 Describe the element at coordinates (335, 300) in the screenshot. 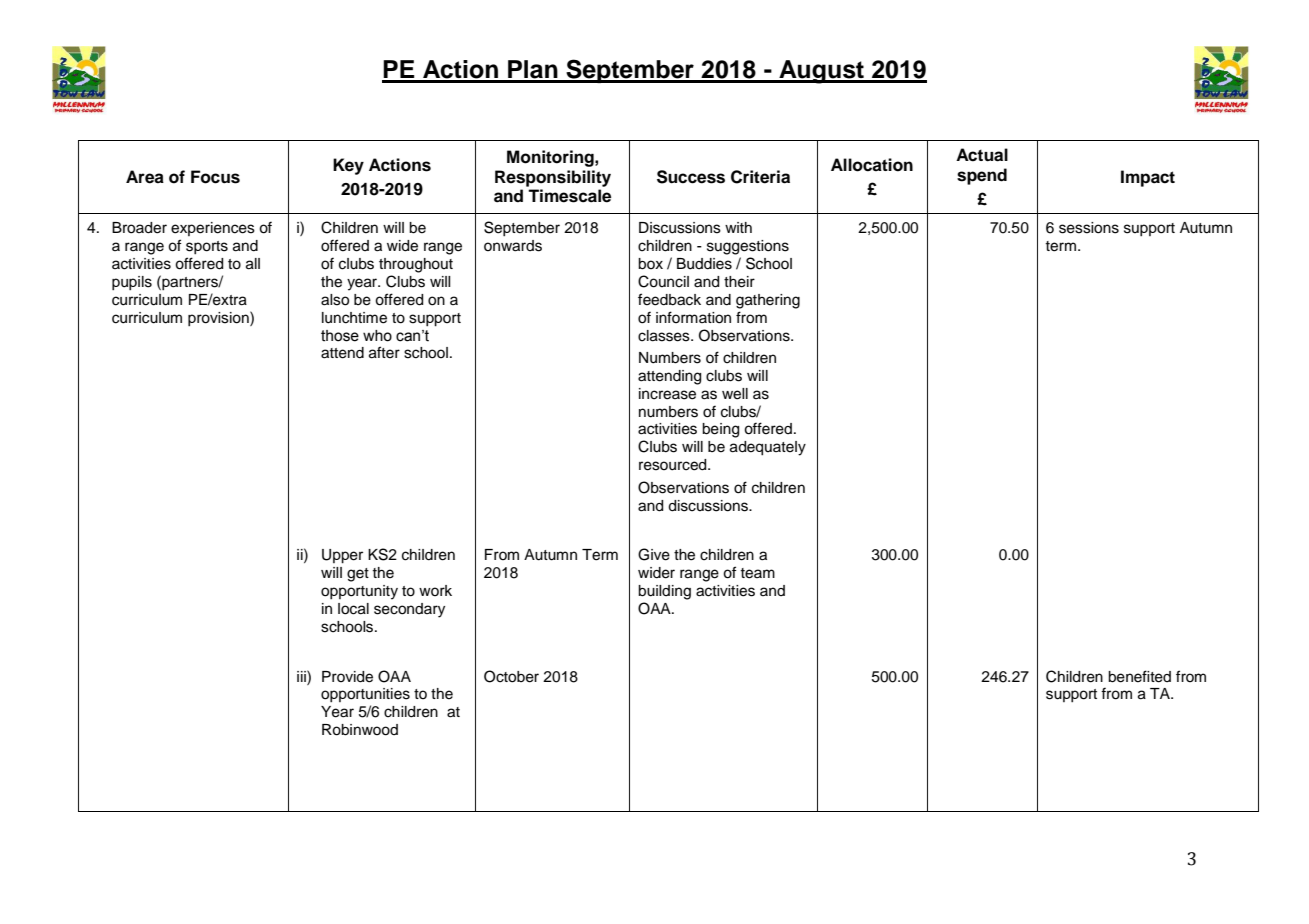

I see `also` at that location.
